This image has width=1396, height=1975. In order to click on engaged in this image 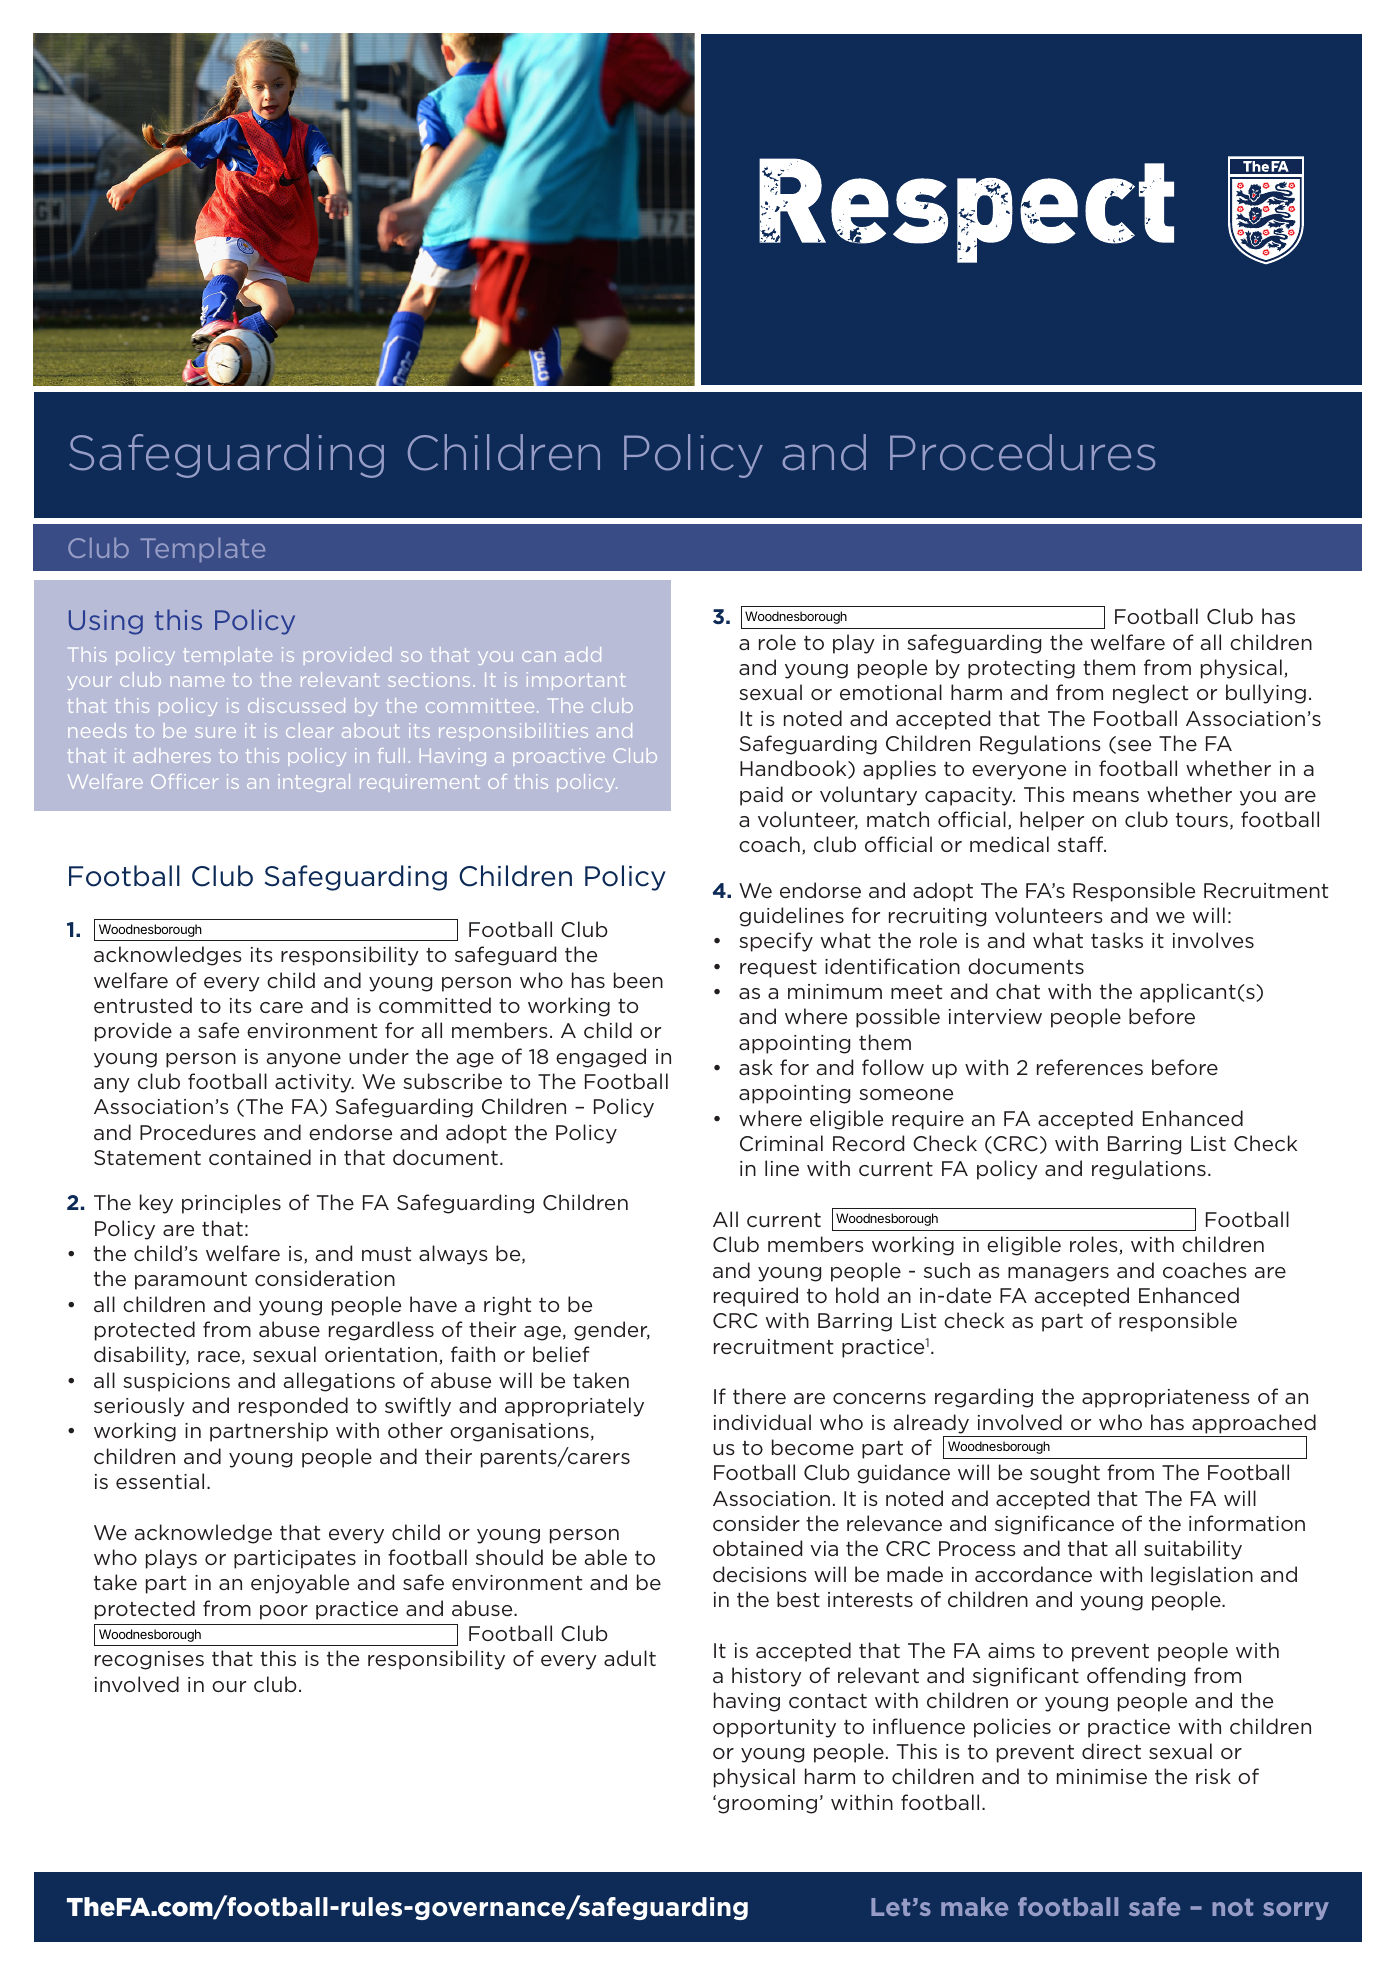, I will do `click(601, 1058)`.
